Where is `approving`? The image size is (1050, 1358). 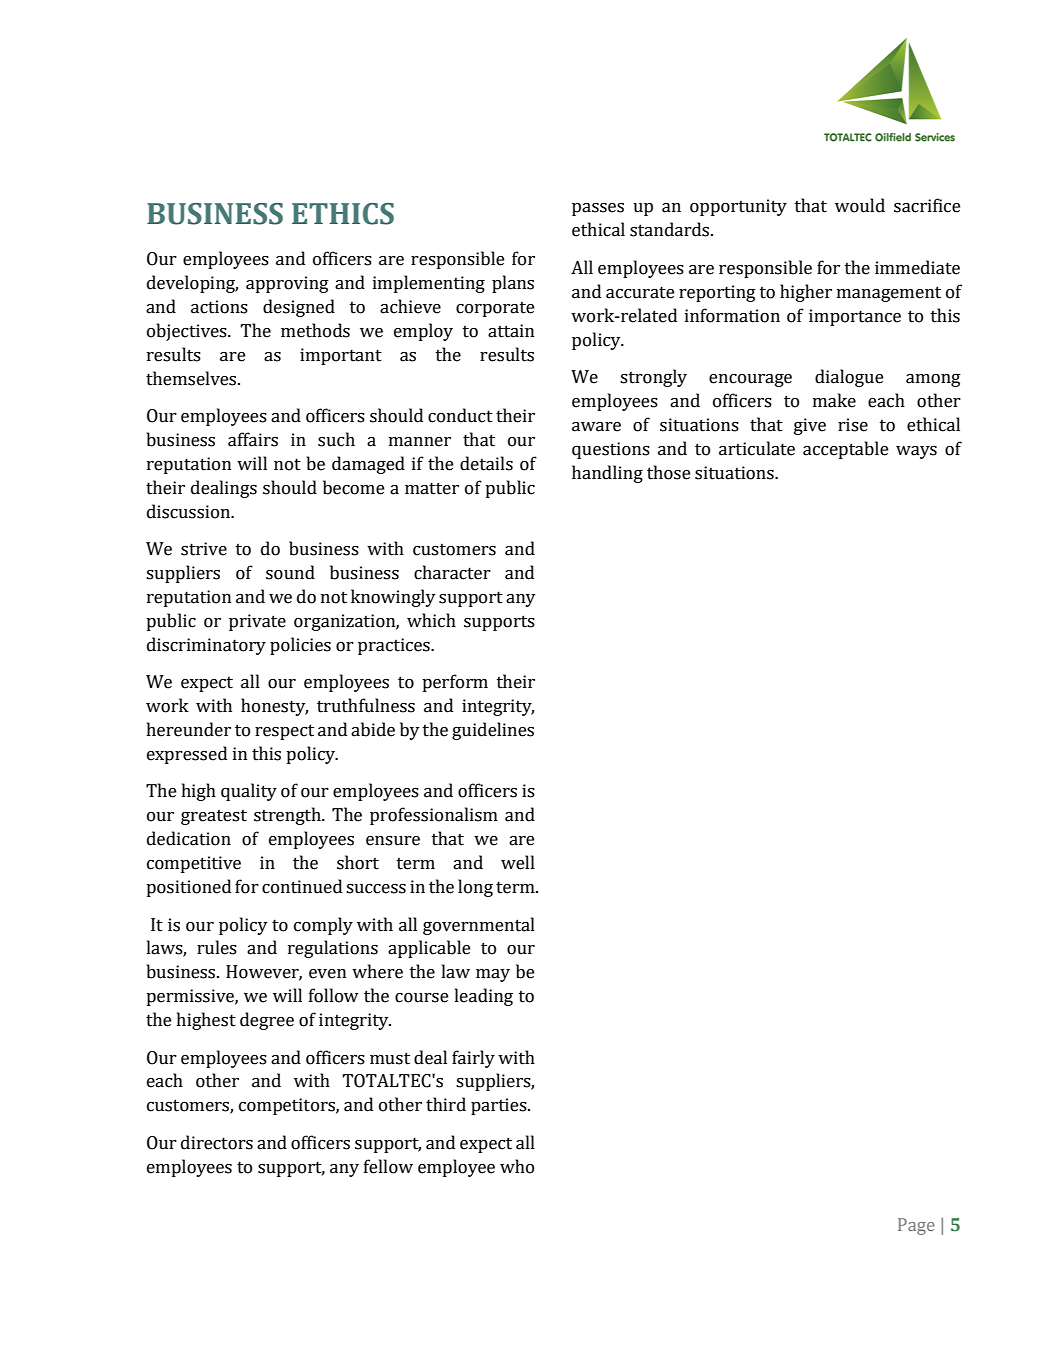
approving is located at coordinates (287, 284).
